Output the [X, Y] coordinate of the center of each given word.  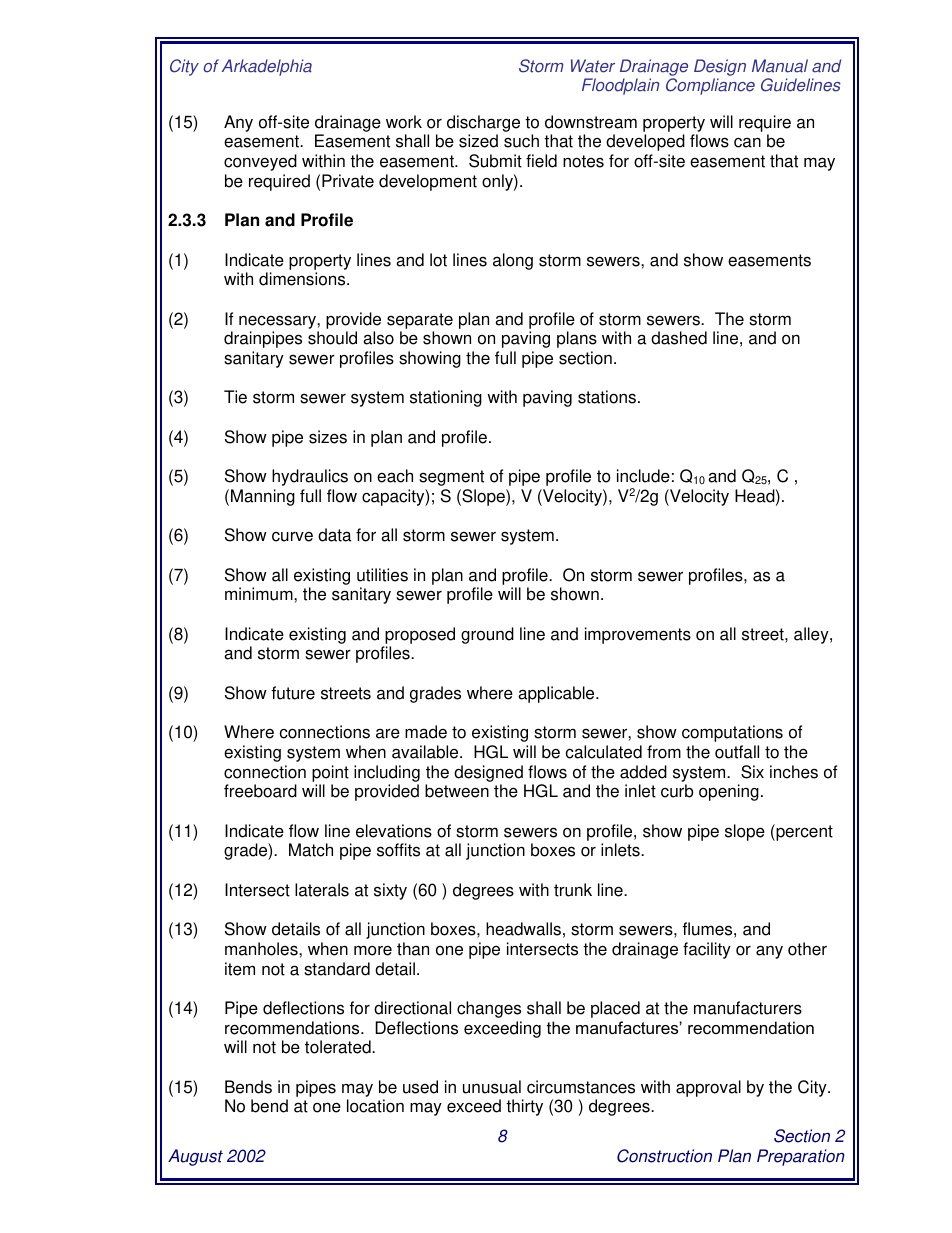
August [195, 1157]
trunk [573, 890]
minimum [260, 594]
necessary [278, 322]
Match [311, 850]
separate [420, 321]
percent [803, 832]
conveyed [260, 162]
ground [487, 635]
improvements [638, 635]
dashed [679, 338]
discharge [483, 123]
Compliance [710, 86]
